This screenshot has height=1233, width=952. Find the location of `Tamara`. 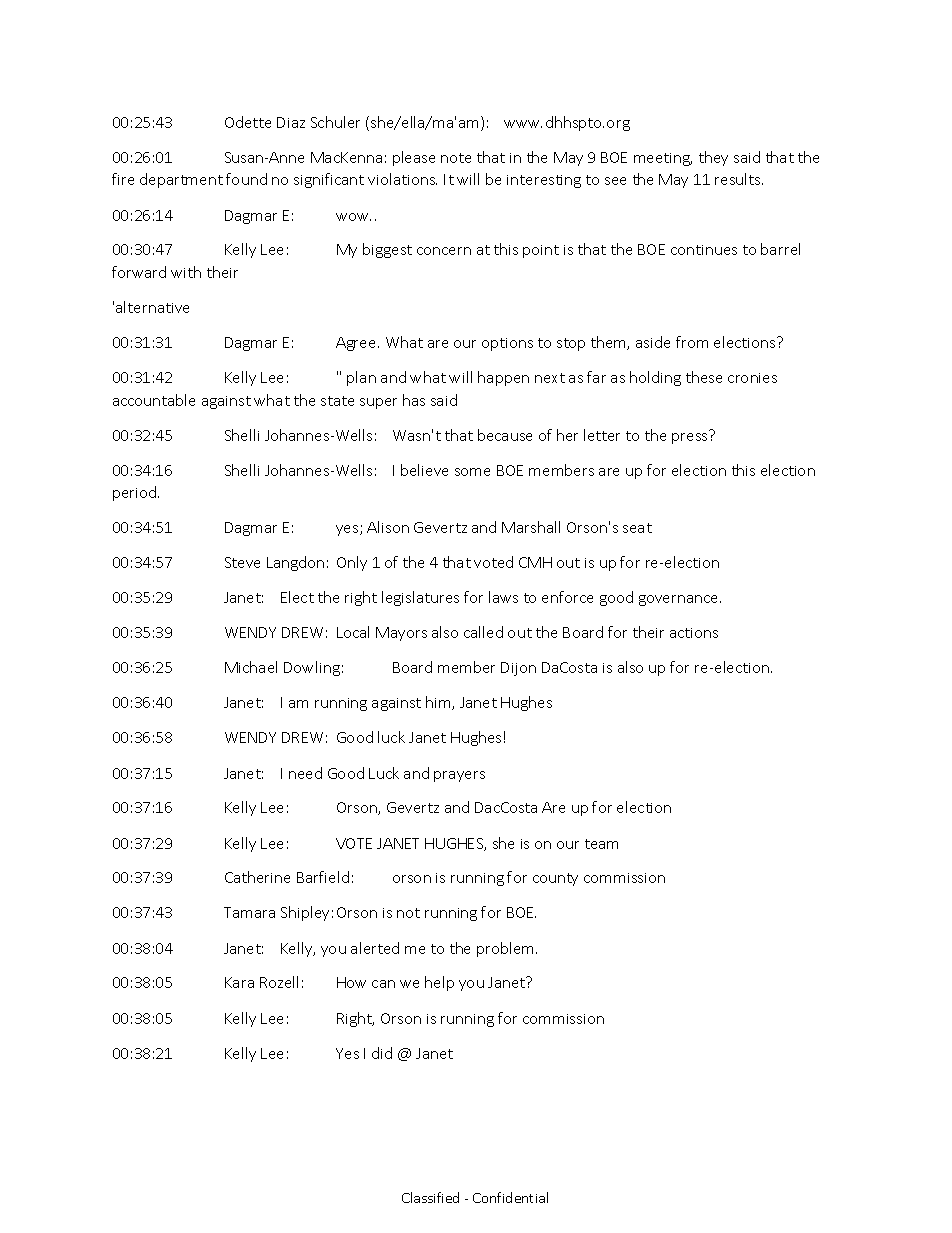

Tamara is located at coordinates (249, 912).
